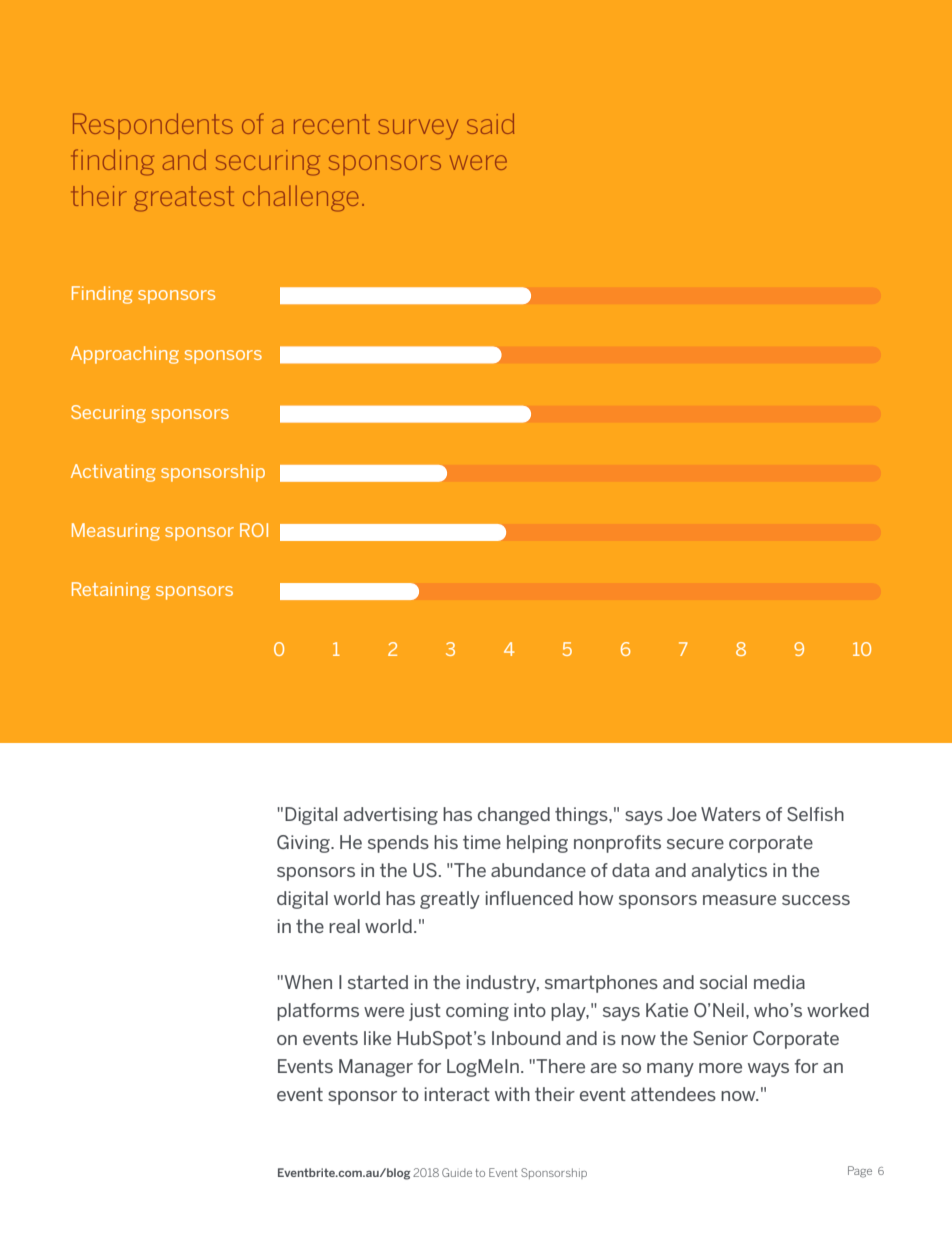  Describe the element at coordinates (514, 816) in the document. I see `changed` at that location.
